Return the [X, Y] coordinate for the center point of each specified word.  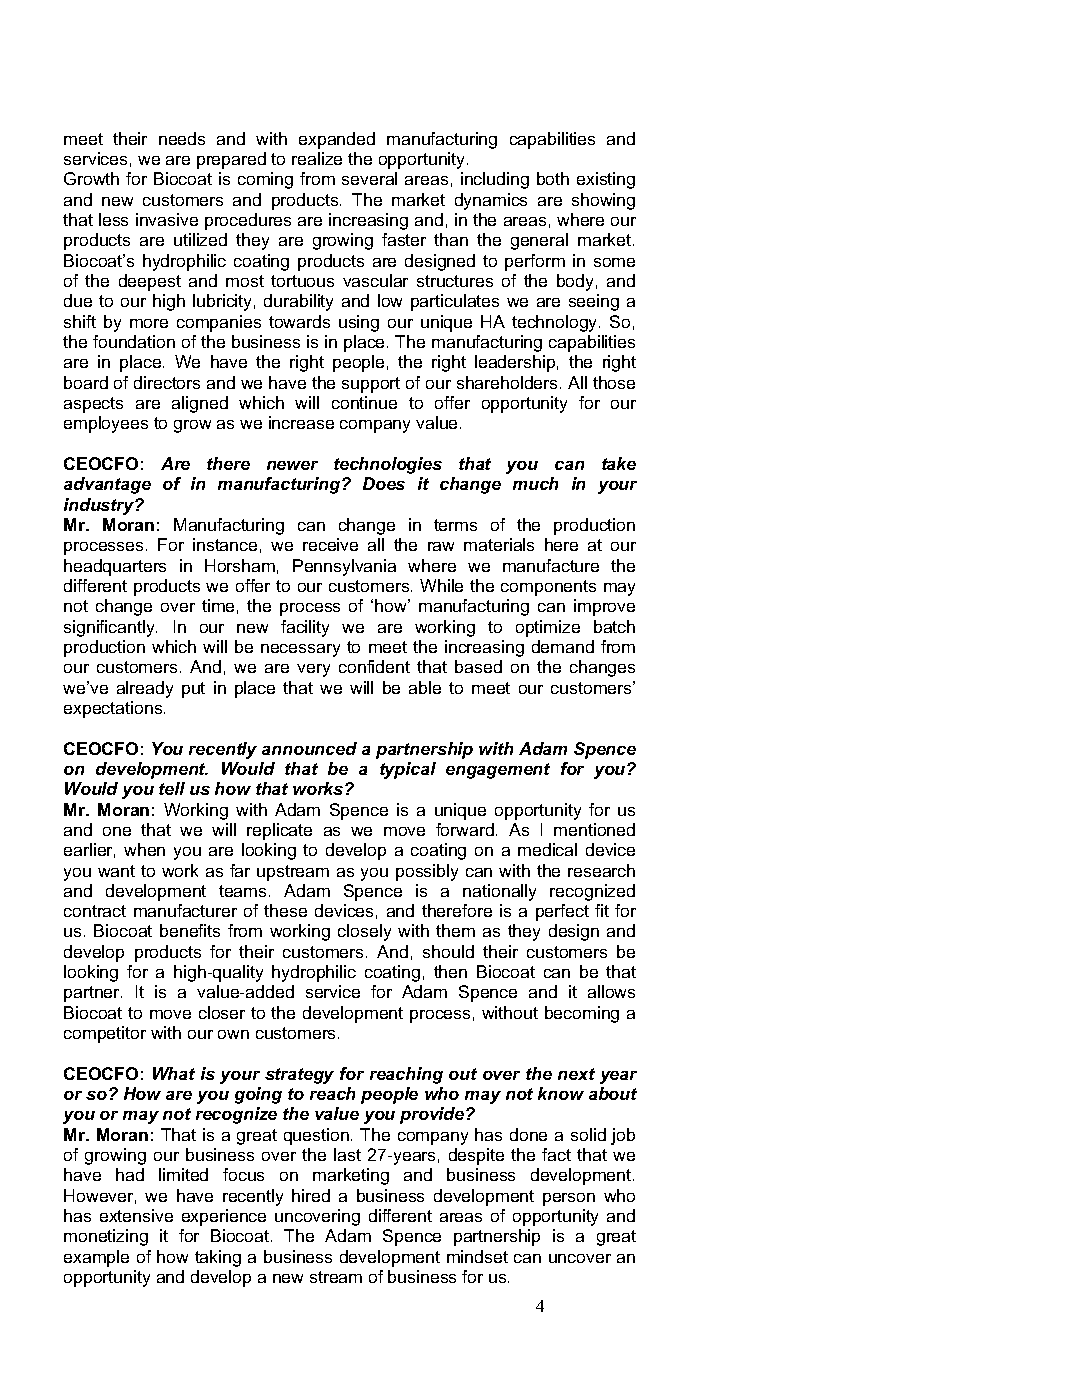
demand [563, 646]
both [553, 178]
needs [182, 138]
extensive [136, 1215]
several [369, 178]
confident [374, 666]
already [145, 689]
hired [311, 1195]
